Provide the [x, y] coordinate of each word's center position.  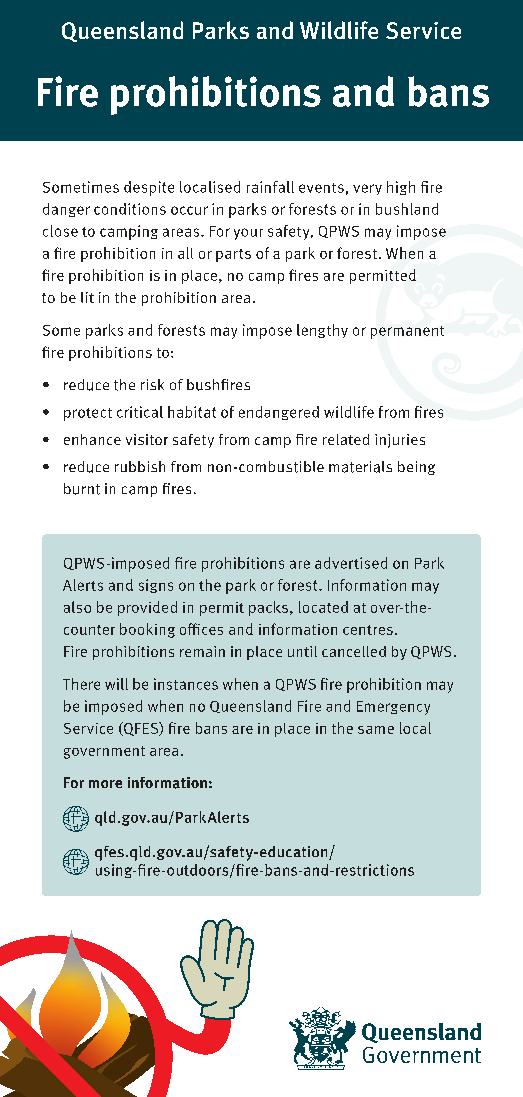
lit [87, 297]
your [248, 234]
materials [360, 467]
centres [368, 630]
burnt [82, 489]
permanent [407, 332]
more [105, 784]
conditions [130, 209]
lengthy [322, 331]
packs [268, 608]
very [367, 189]
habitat [192, 412]
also [77, 607]
